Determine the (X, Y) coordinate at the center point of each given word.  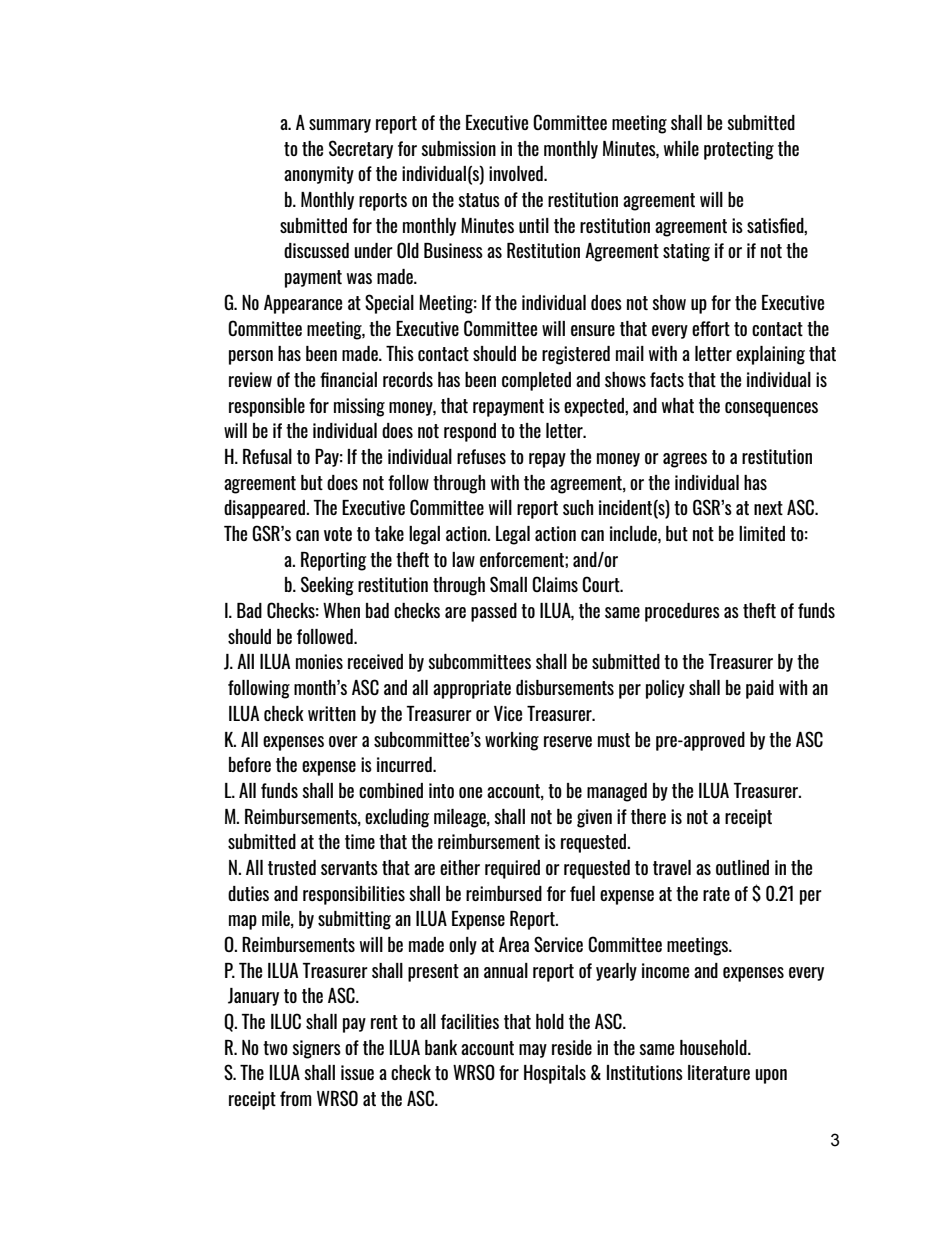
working (512, 741)
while (681, 148)
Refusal (267, 456)
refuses (481, 456)
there (648, 816)
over (343, 741)
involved (517, 173)
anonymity (319, 175)
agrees (685, 460)
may (533, 1051)
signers (316, 1049)
